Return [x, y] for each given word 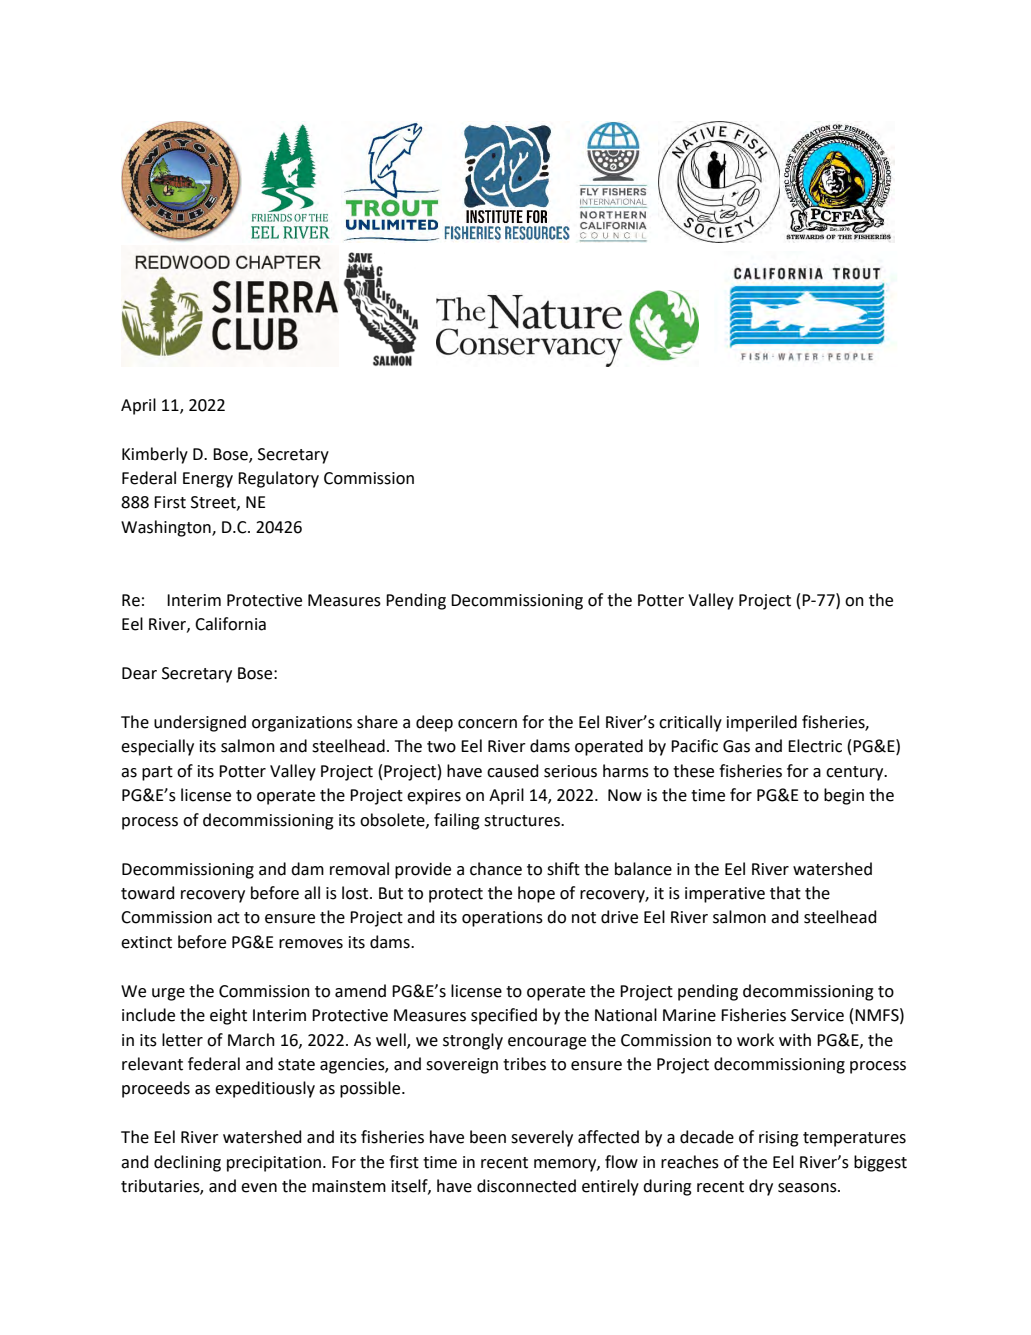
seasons [808, 1188]
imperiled [762, 723]
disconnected [526, 1186]
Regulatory [278, 479]
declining [187, 1163]
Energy [208, 480]
